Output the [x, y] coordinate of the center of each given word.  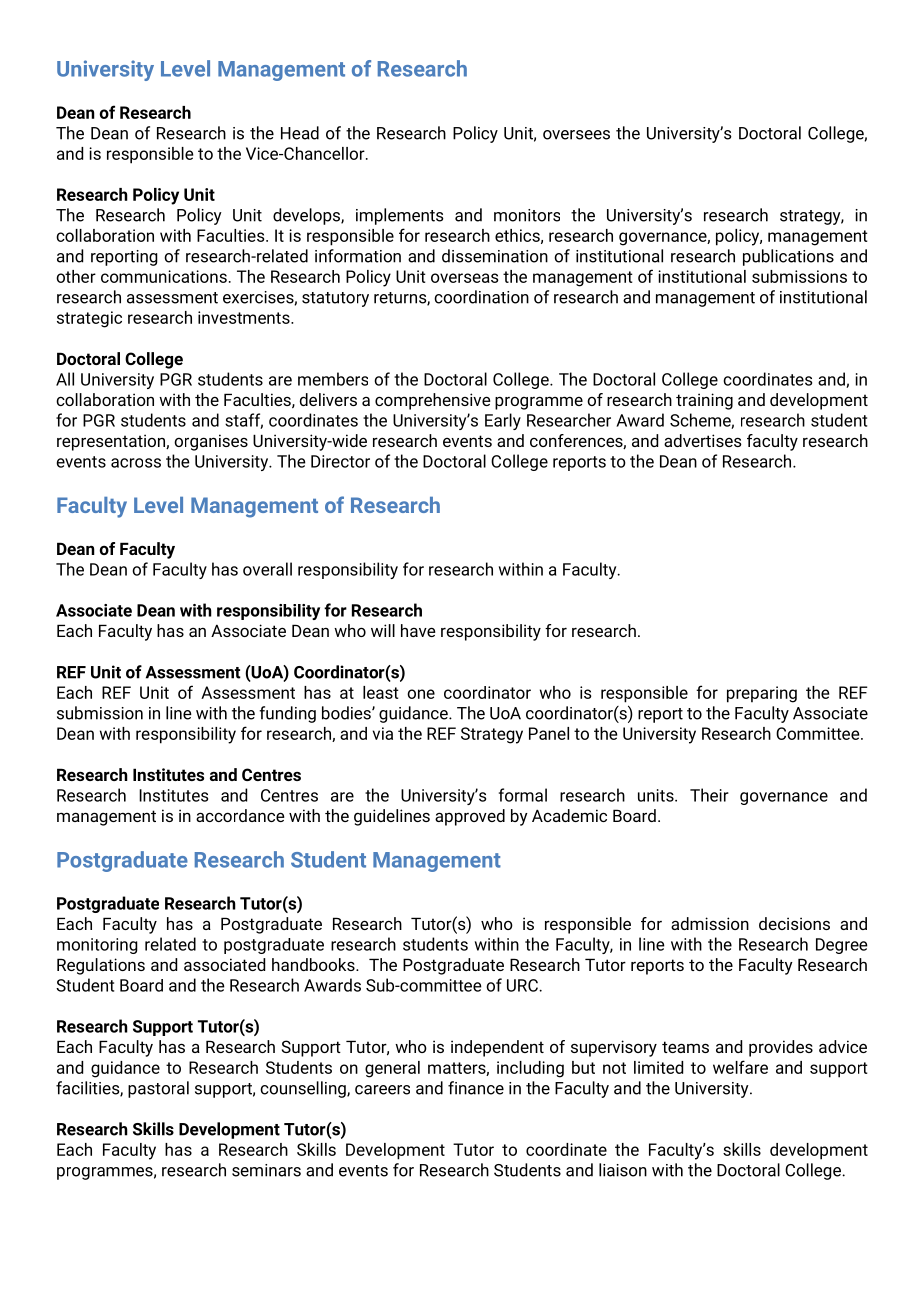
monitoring [97, 946]
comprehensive [433, 401]
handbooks [314, 964]
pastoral [158, 1089]
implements [400, 216]
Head [300, 133]
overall [267, 569]
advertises [703, 440]
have [418, 630]
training [704, 401]
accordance [240, 815]
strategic [89, 319]
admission [710, 923]
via [383, 733]
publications [788, 257]
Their [709, 795]
